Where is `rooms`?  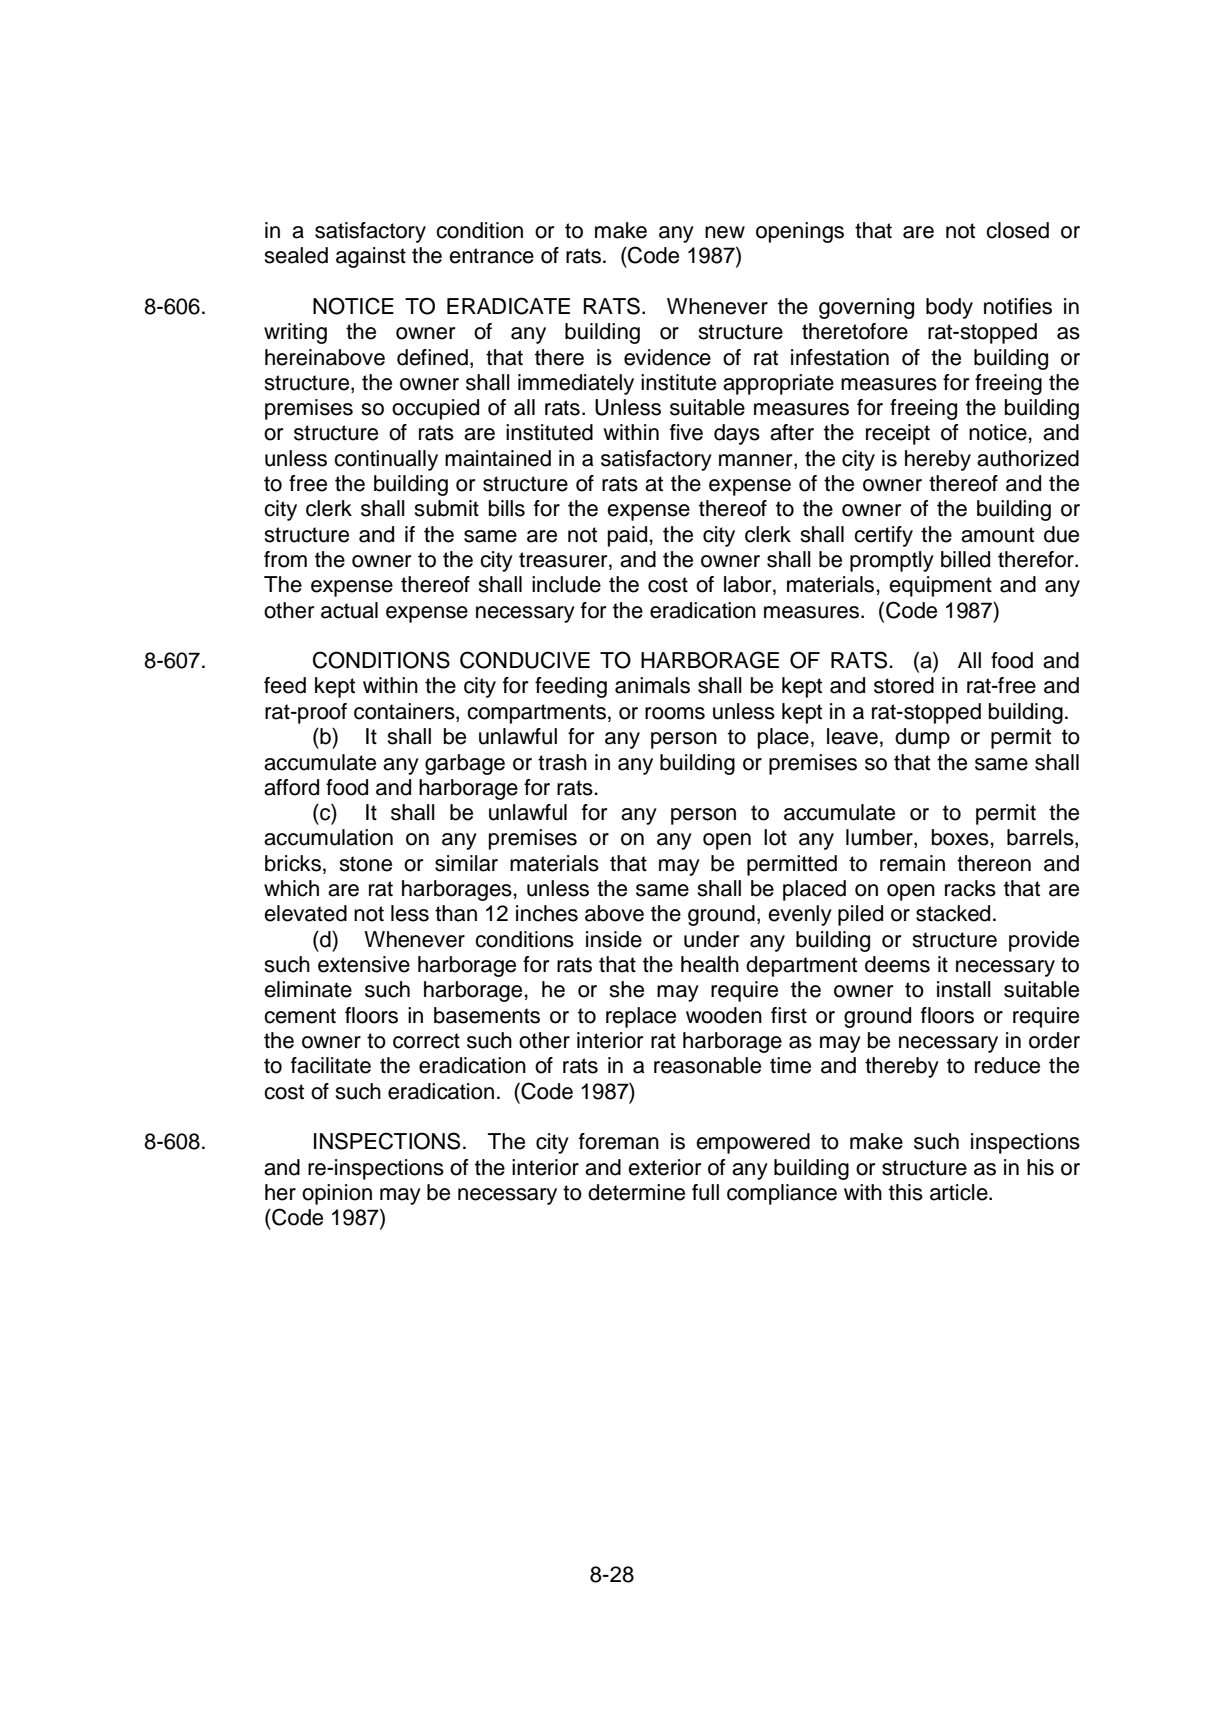 rooms is located at coordinates (675, 713).
